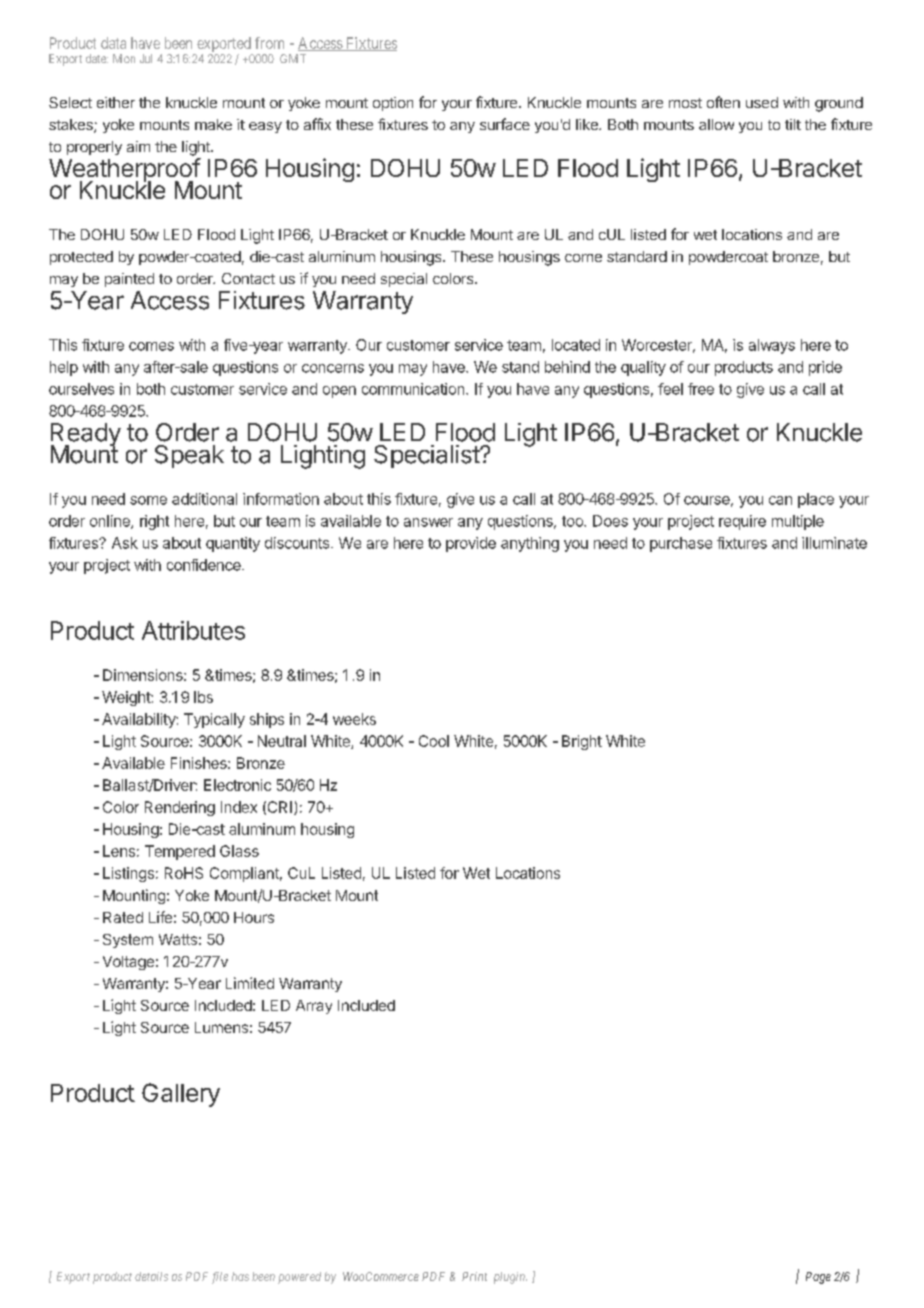 The width and height of the screenshot is (924, 1308). Describe the element at coordinates (146, 58) in the screenshot. I see `Jul` at that location.
